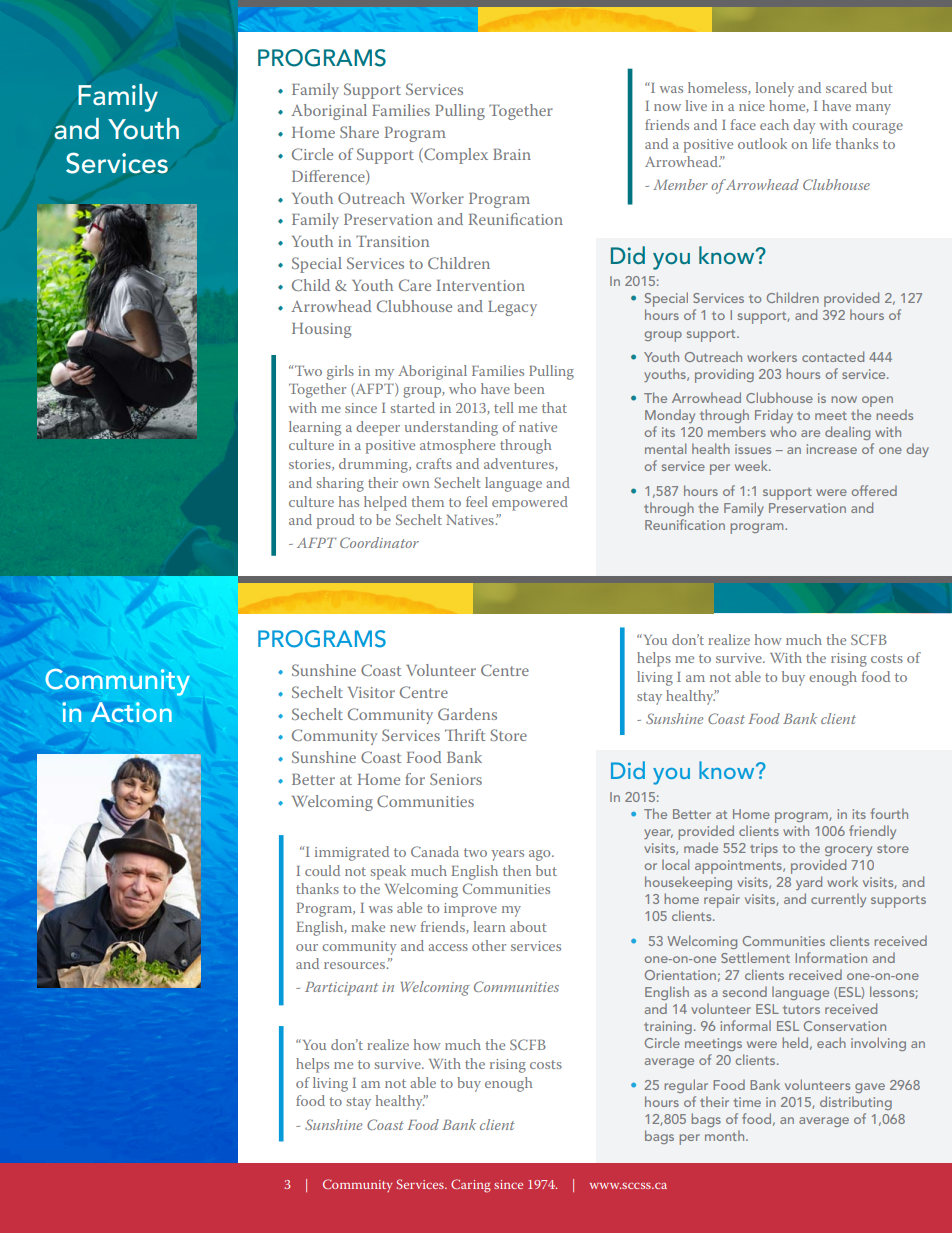 The width and height of the screenshot is (952, 1233). Describe the element at coordinates (821, 143) in the screenshot. I see `life` at that location.
